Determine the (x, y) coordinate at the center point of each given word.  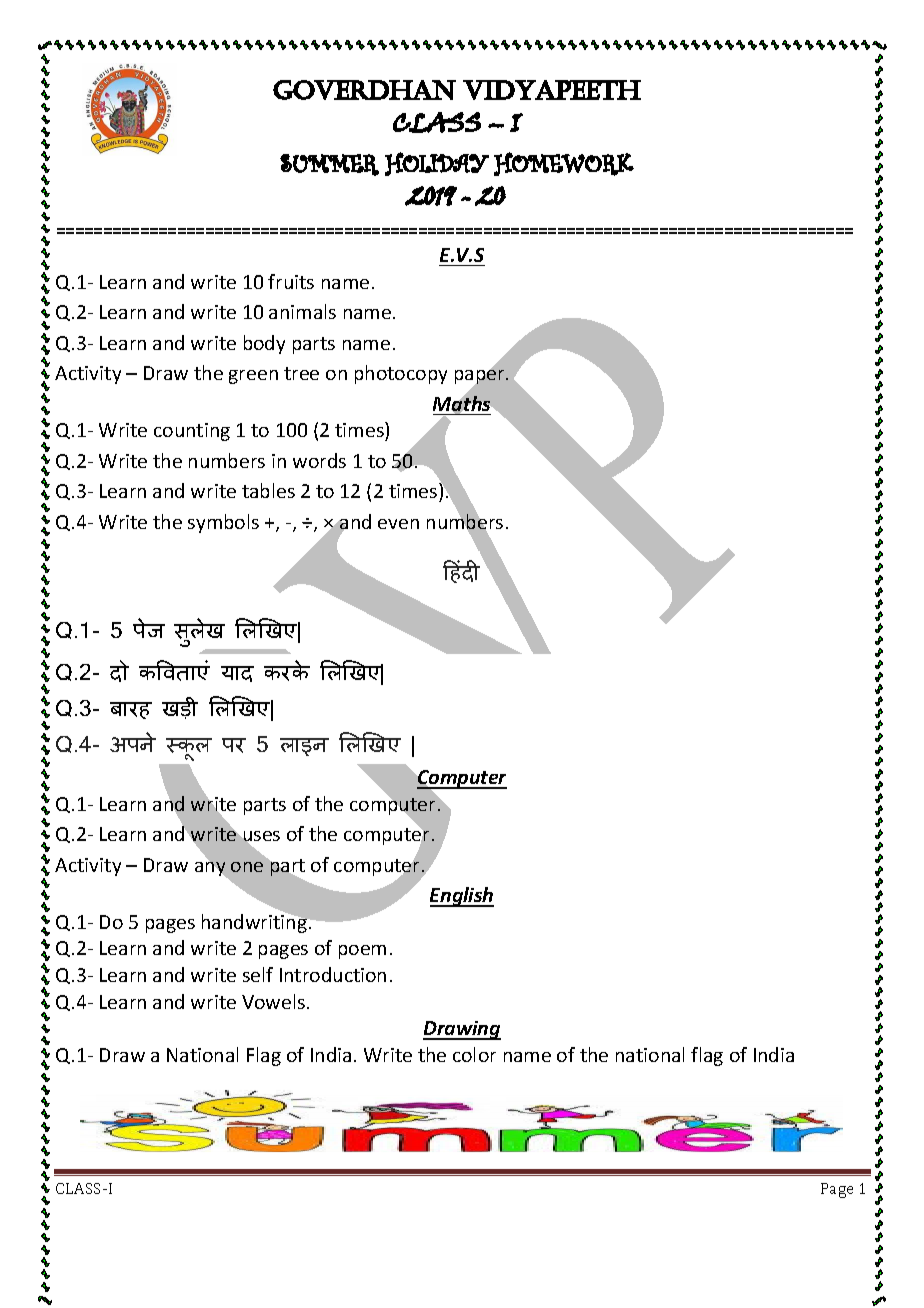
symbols (223, 523)
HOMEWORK (564, 164)
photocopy (401, 374)
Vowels (275, 1001)
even (398, 524)
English (462, 897)
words (319, 460)
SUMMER (329, 165)
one (247, 867)
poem (362, 952)
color (474, 1054)
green (253, 377)
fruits (291, 281)
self (258, 974)
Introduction (333, 974)
